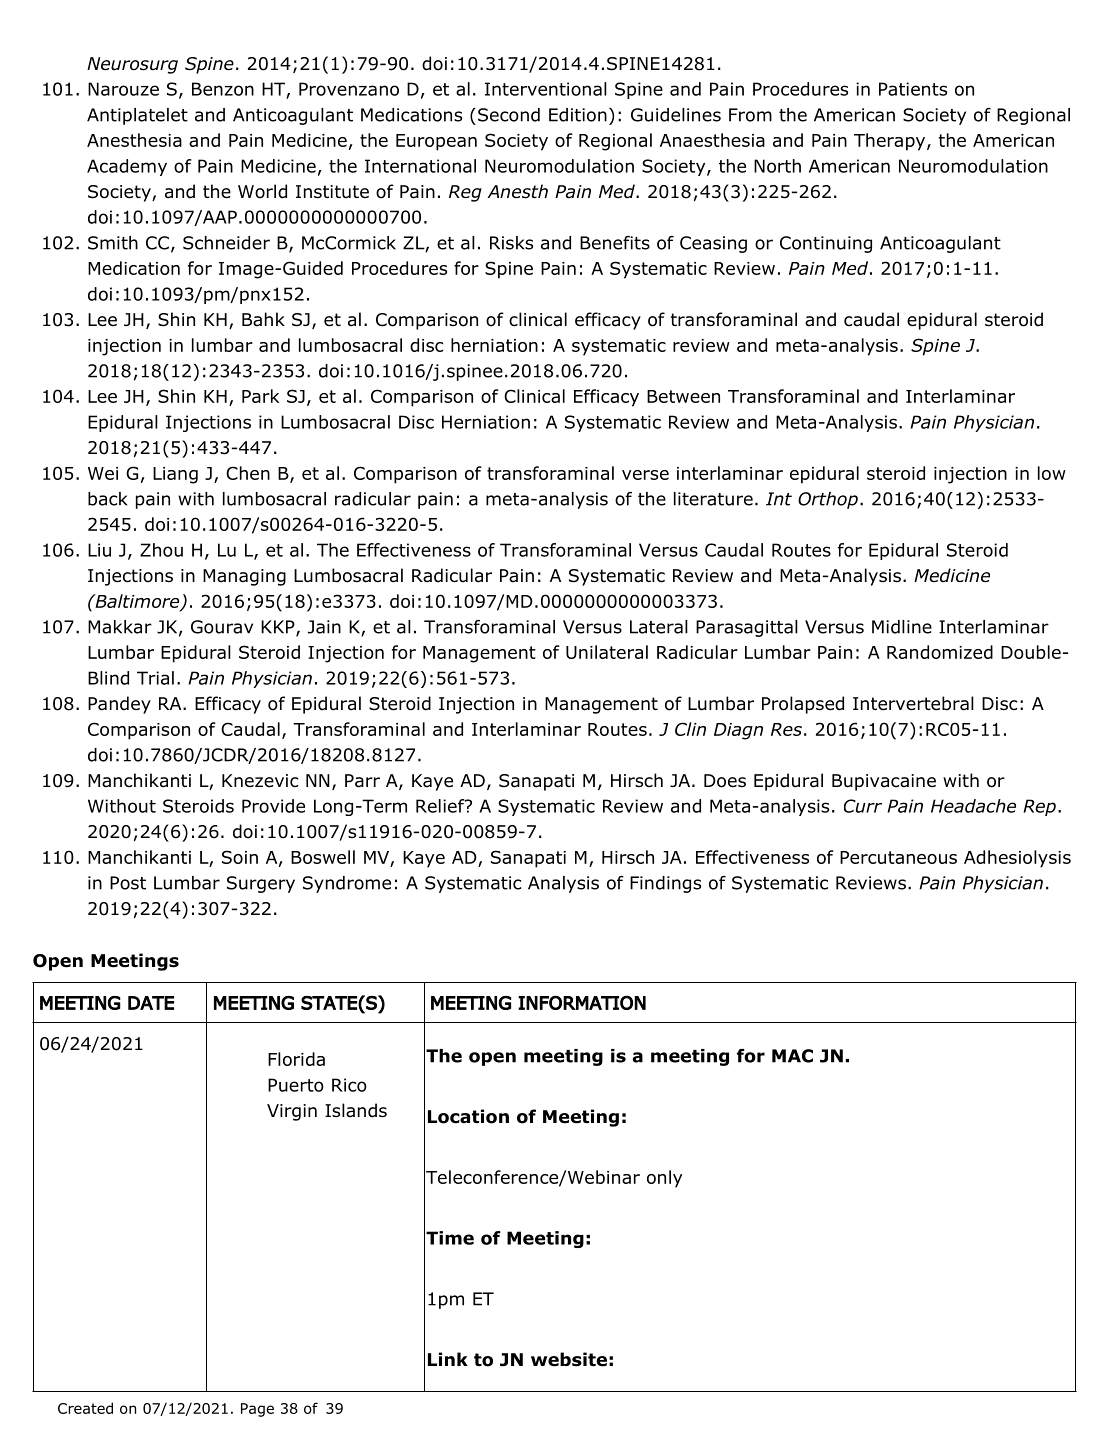 This image has height=1435, width=1109. I want to click on INFORMATION, so click(582, 1002).
